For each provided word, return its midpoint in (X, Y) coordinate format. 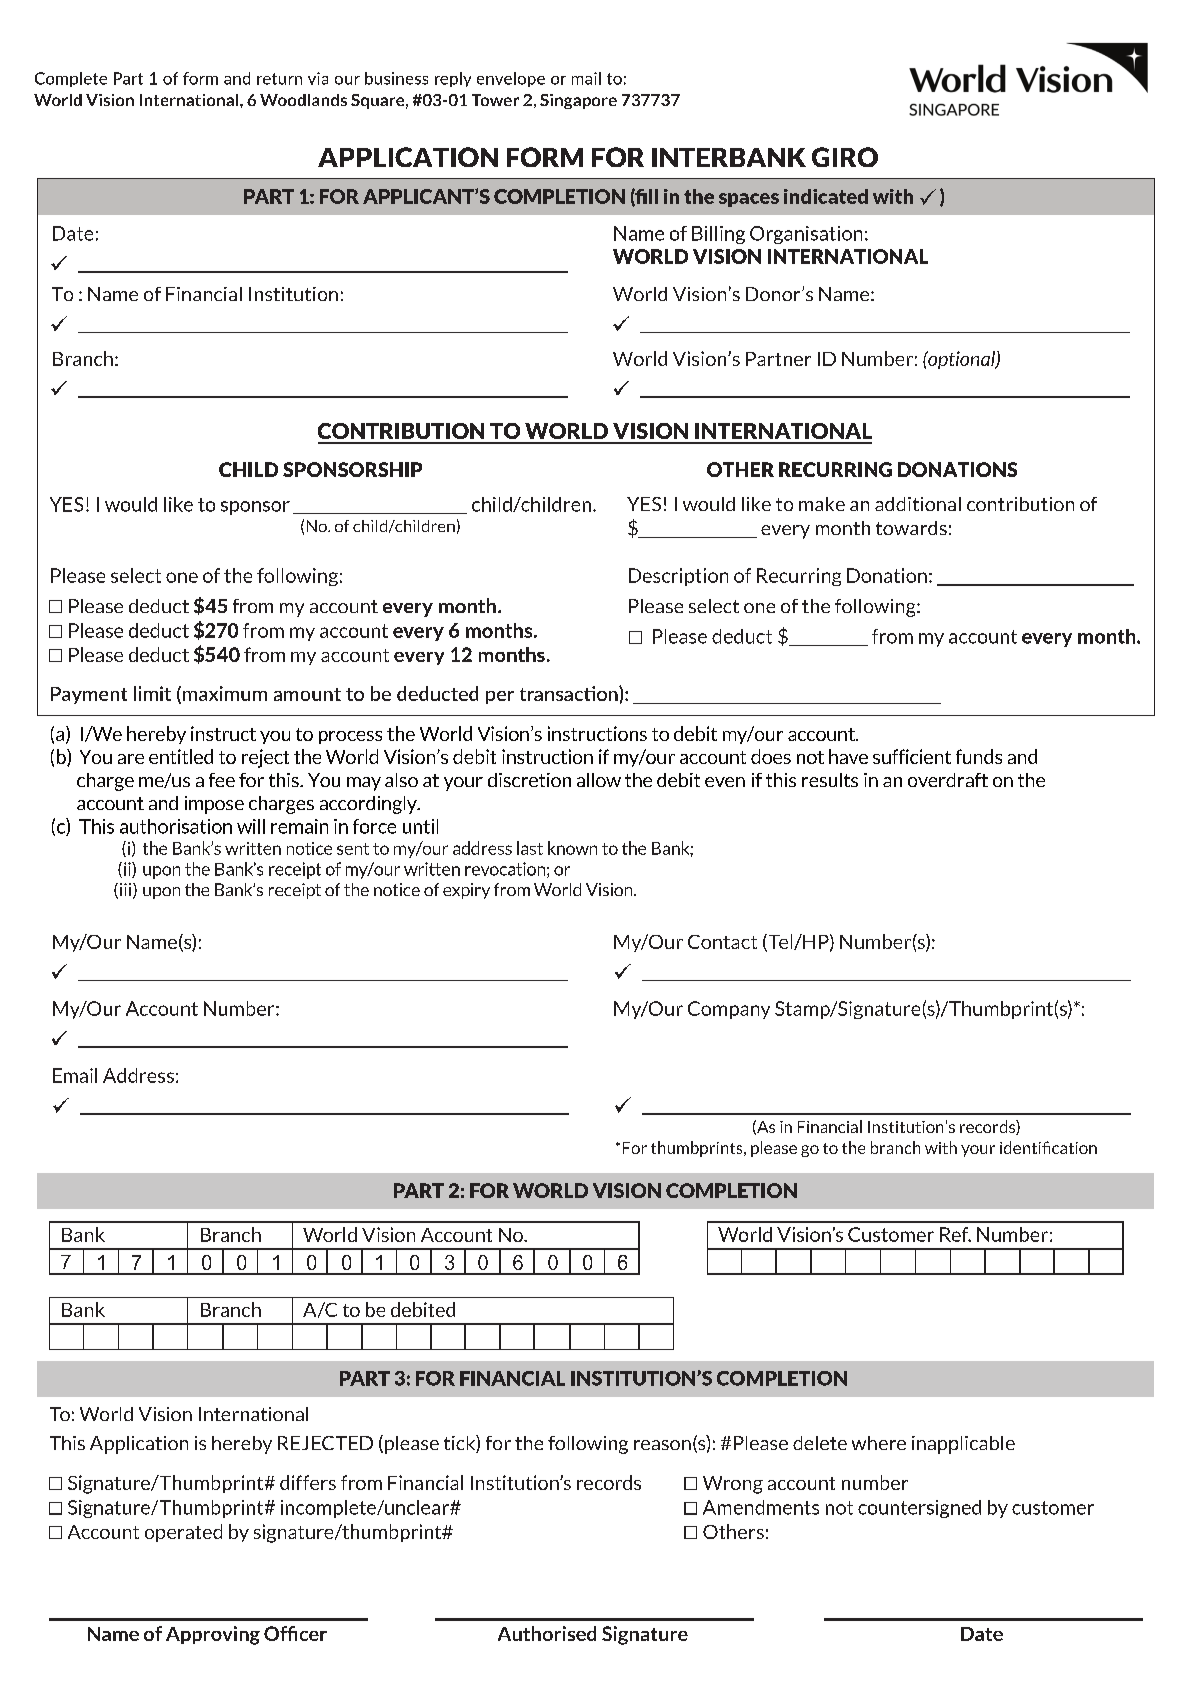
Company (729, 1010)
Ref (955, 1234)
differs (308, 1482)
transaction (570, 693)
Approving (213, 1635)
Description (678, 577)
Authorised (547, 1633)
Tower (495, 100)
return (279, 79)
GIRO (845, 157)
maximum (225, 693)
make (822, 504)
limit (152, 693)
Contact (722, 942)
